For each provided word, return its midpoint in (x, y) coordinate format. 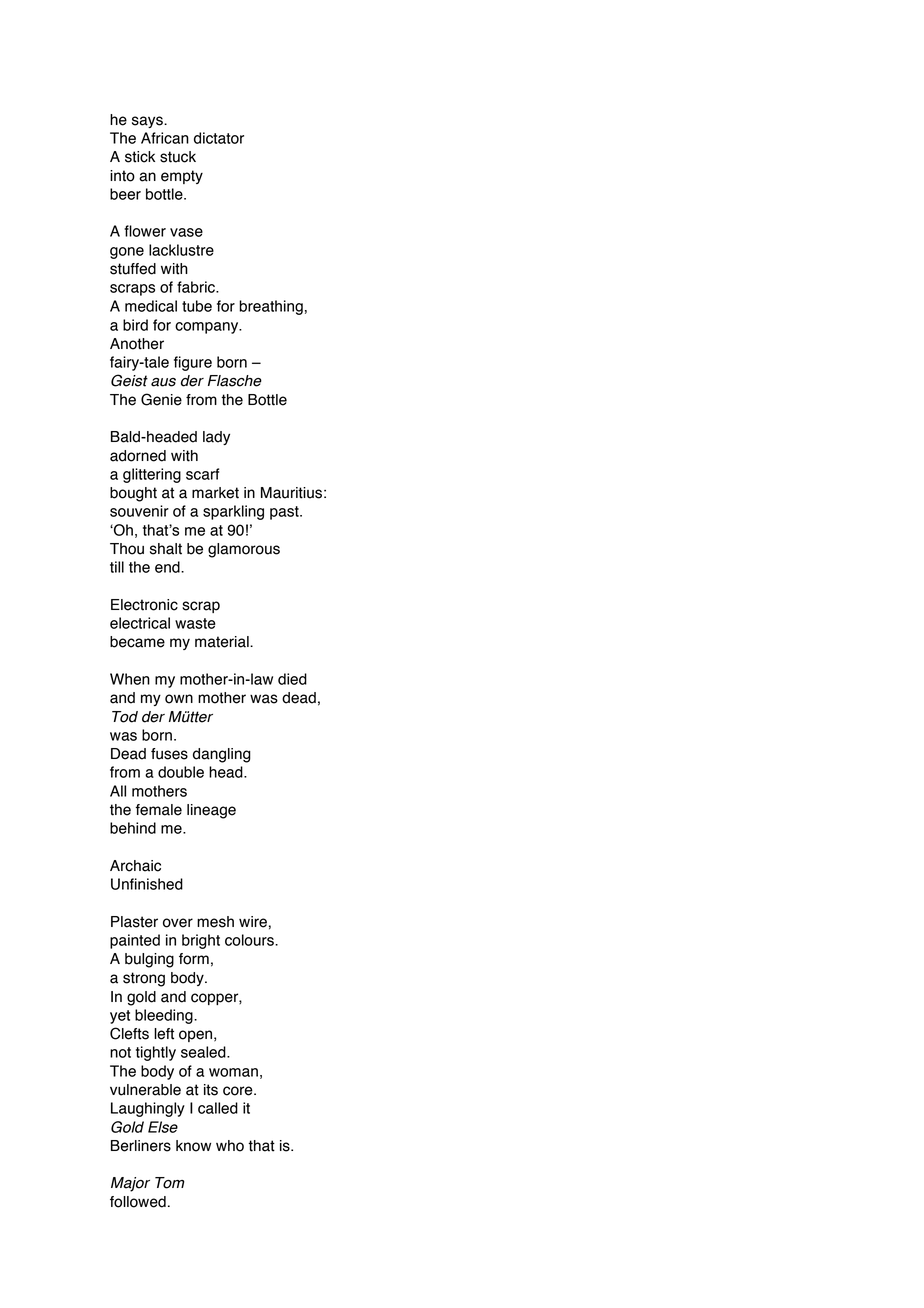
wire (253, 922)
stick (140, 157)
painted (135, 941)
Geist (129, 380)
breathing (271, 307)
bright (201, 941)
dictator (219, 138)
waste (195, 623)
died (292, 679)
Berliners (141, 1146)
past (285, 513)
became (137, 642)
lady (216, 438)
